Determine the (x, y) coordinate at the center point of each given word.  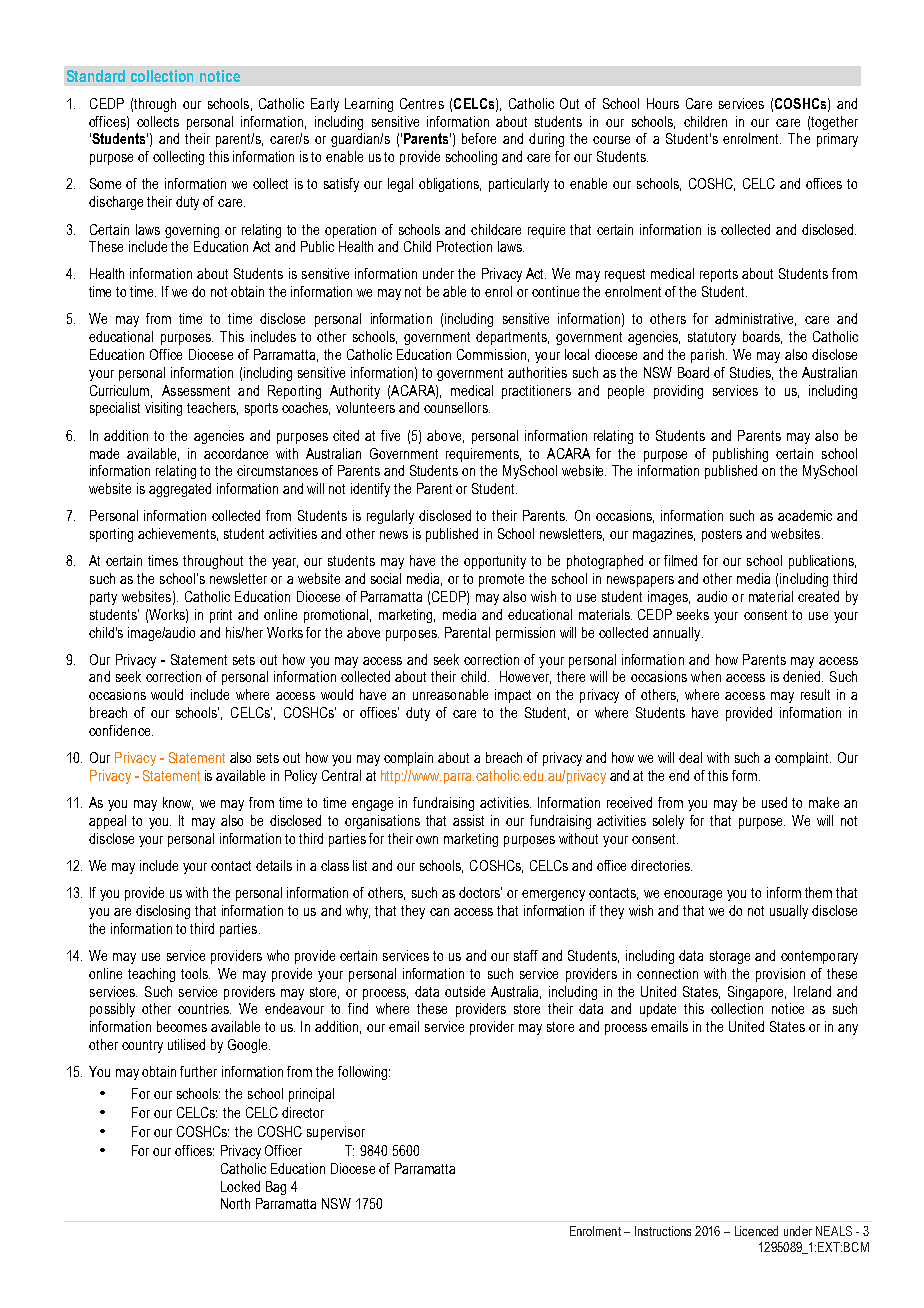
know (178, 803)
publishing (740, 455)
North (235, 1203)
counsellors (457, 407)
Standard (96, 76)
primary (837, 140)
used (774, 802)
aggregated (180, 490)
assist (468, 820)
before (479, 138)
